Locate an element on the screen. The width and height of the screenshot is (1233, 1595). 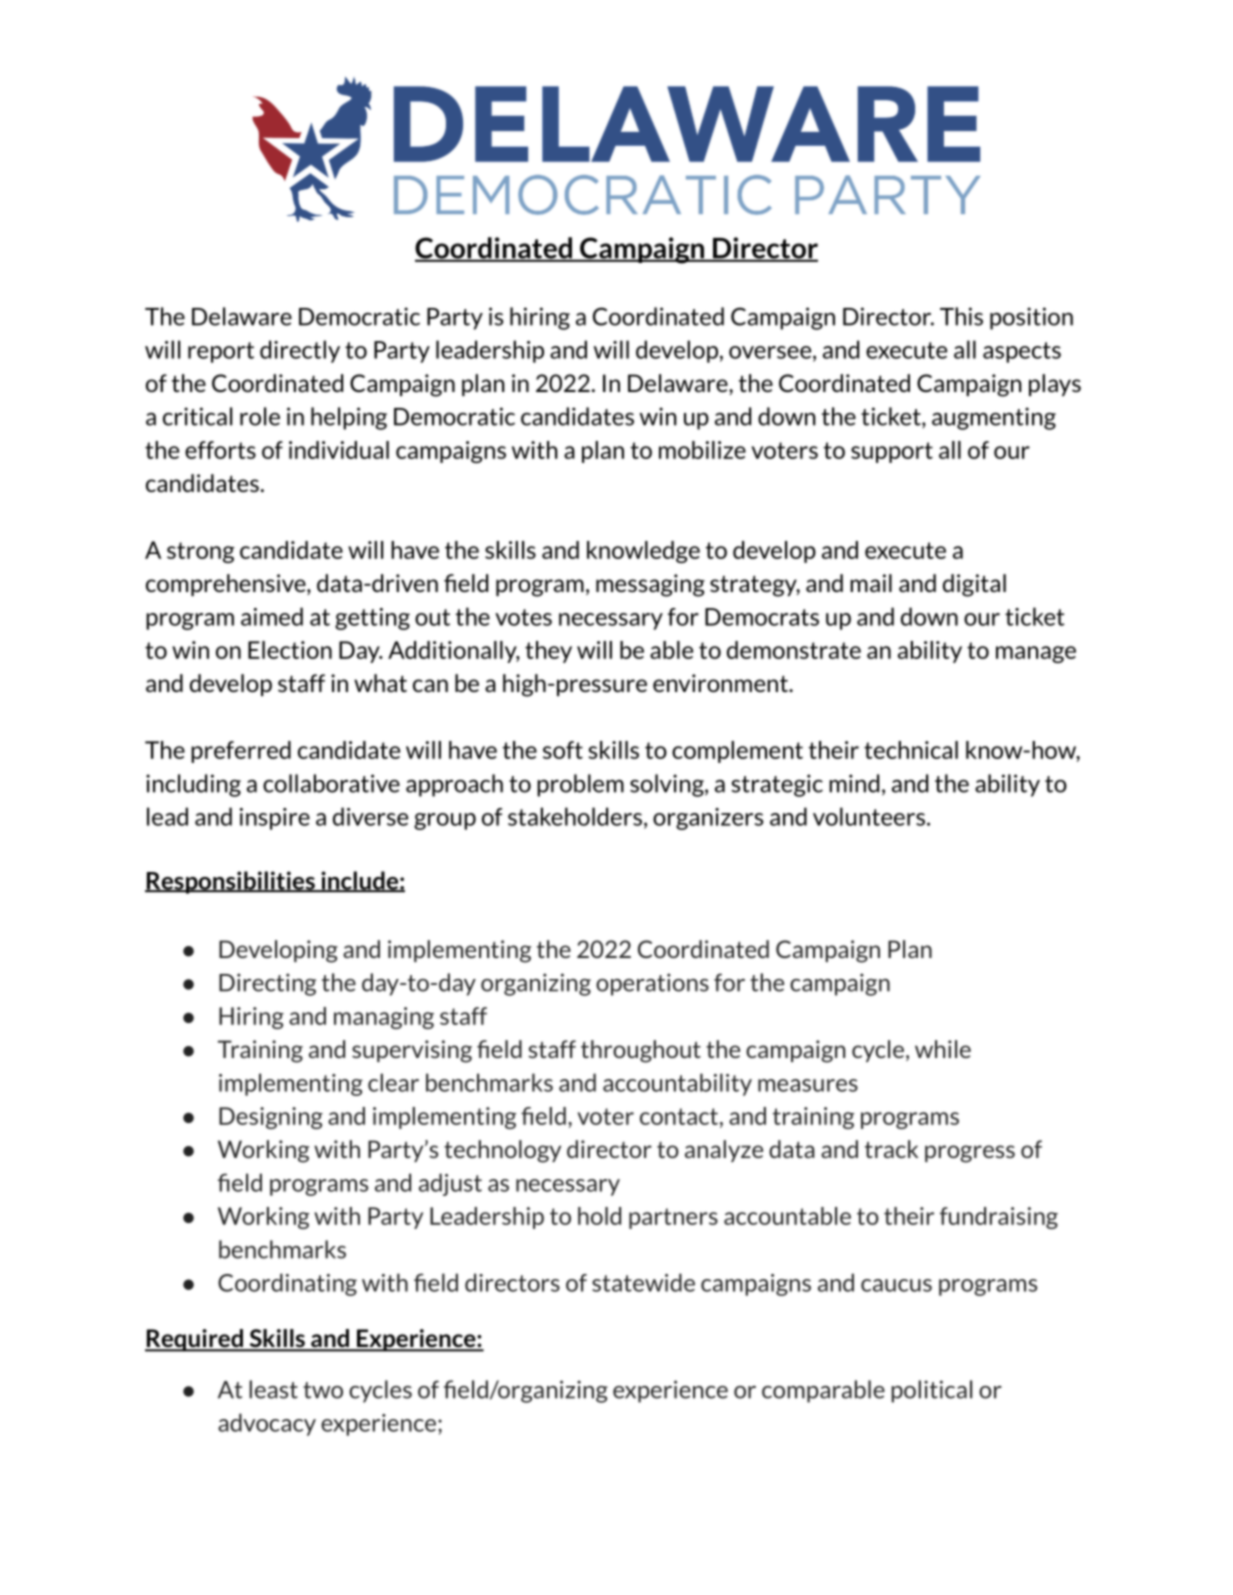
This is located at coordinates (961, 316).
